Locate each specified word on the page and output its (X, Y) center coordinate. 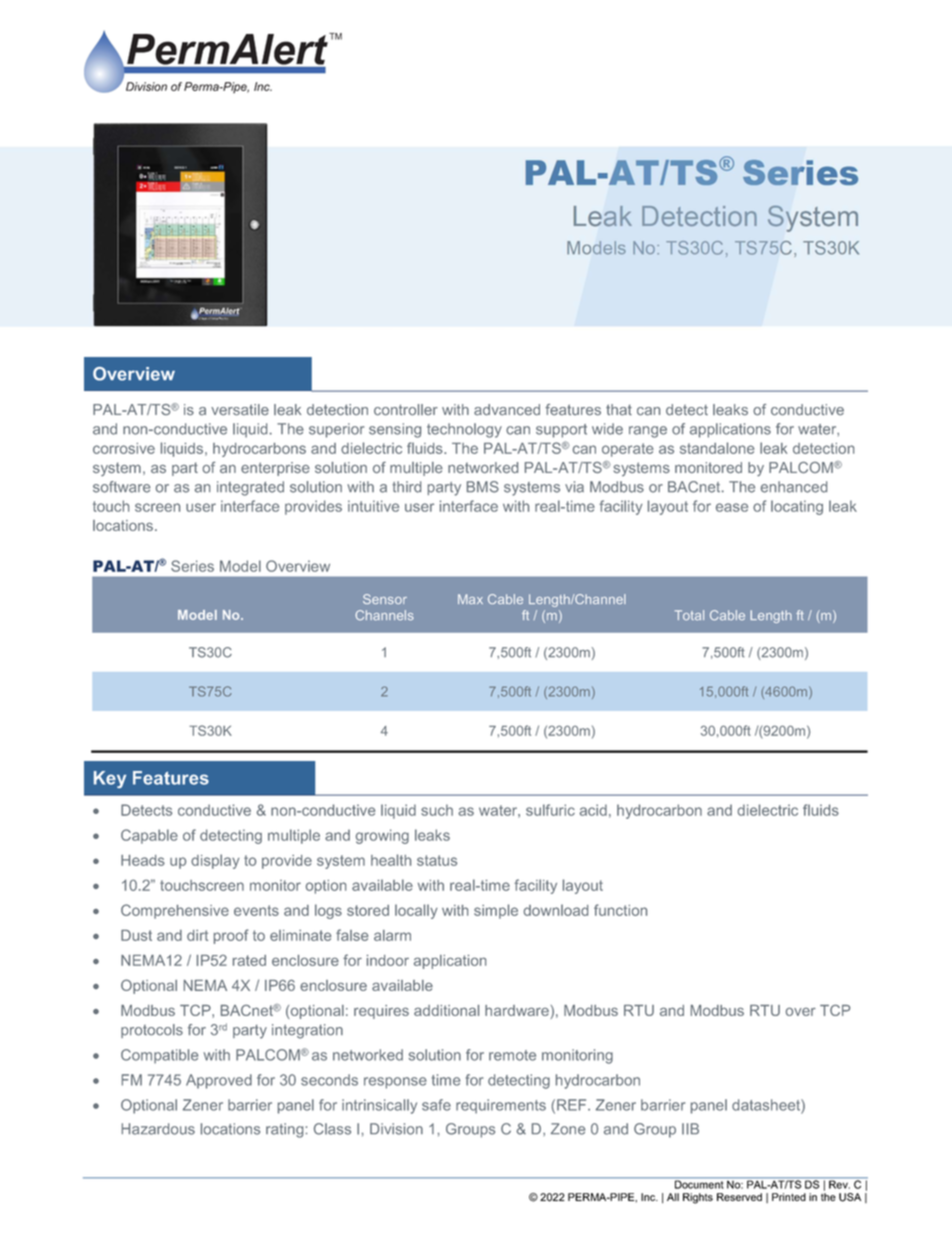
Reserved (739, 1197)
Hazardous (158, 1129)
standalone (717, 448)
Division (396, 1129)
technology (464, 430)
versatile (240, 409)
